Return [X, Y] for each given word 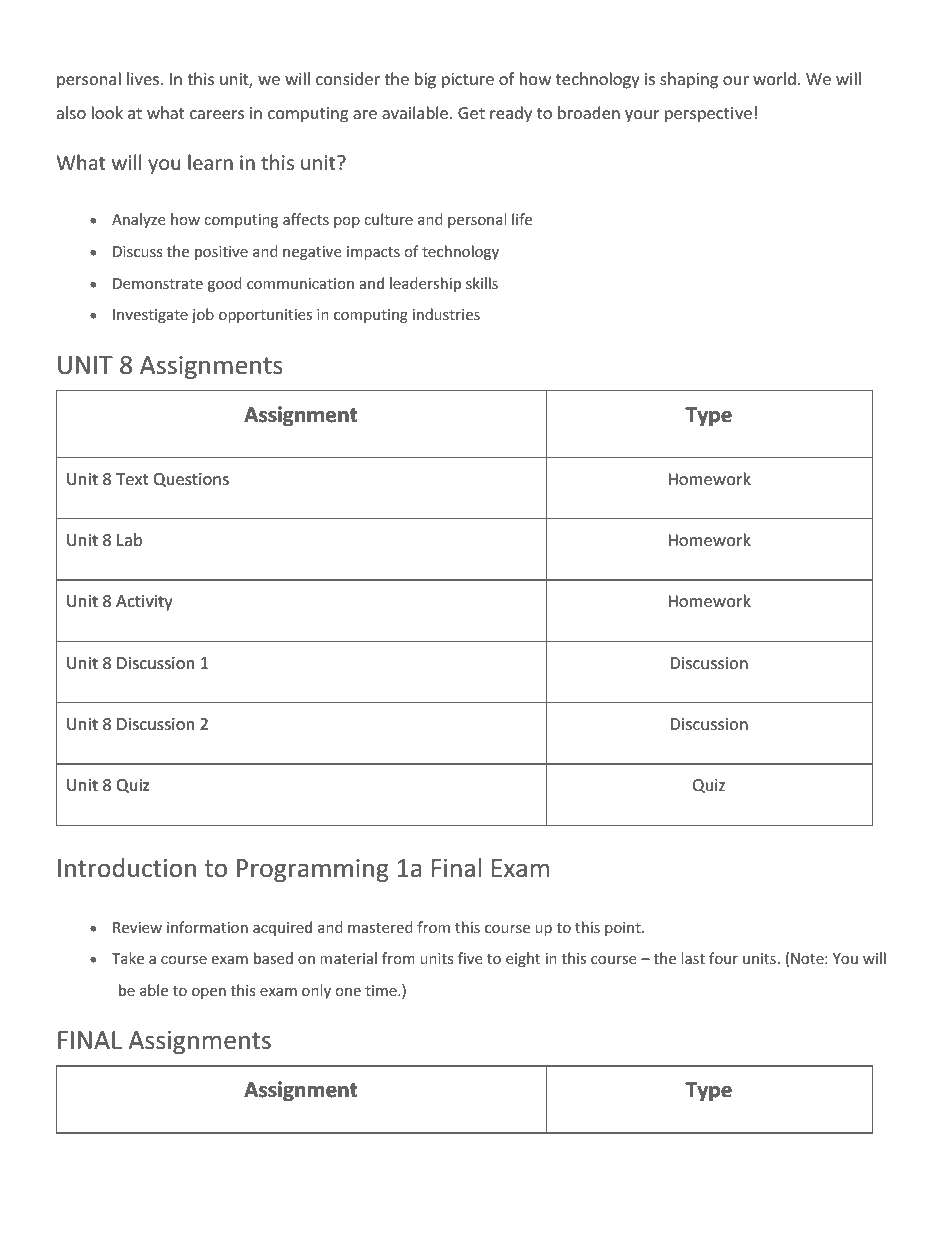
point [624, 929]
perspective [708, 115]
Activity [144, 603]
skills [482, 283]
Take [128, 958]
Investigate [150, 316]
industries [446, 314]
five [470, 958]
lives [143, 78]
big [425, 80]
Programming [313, 870]
